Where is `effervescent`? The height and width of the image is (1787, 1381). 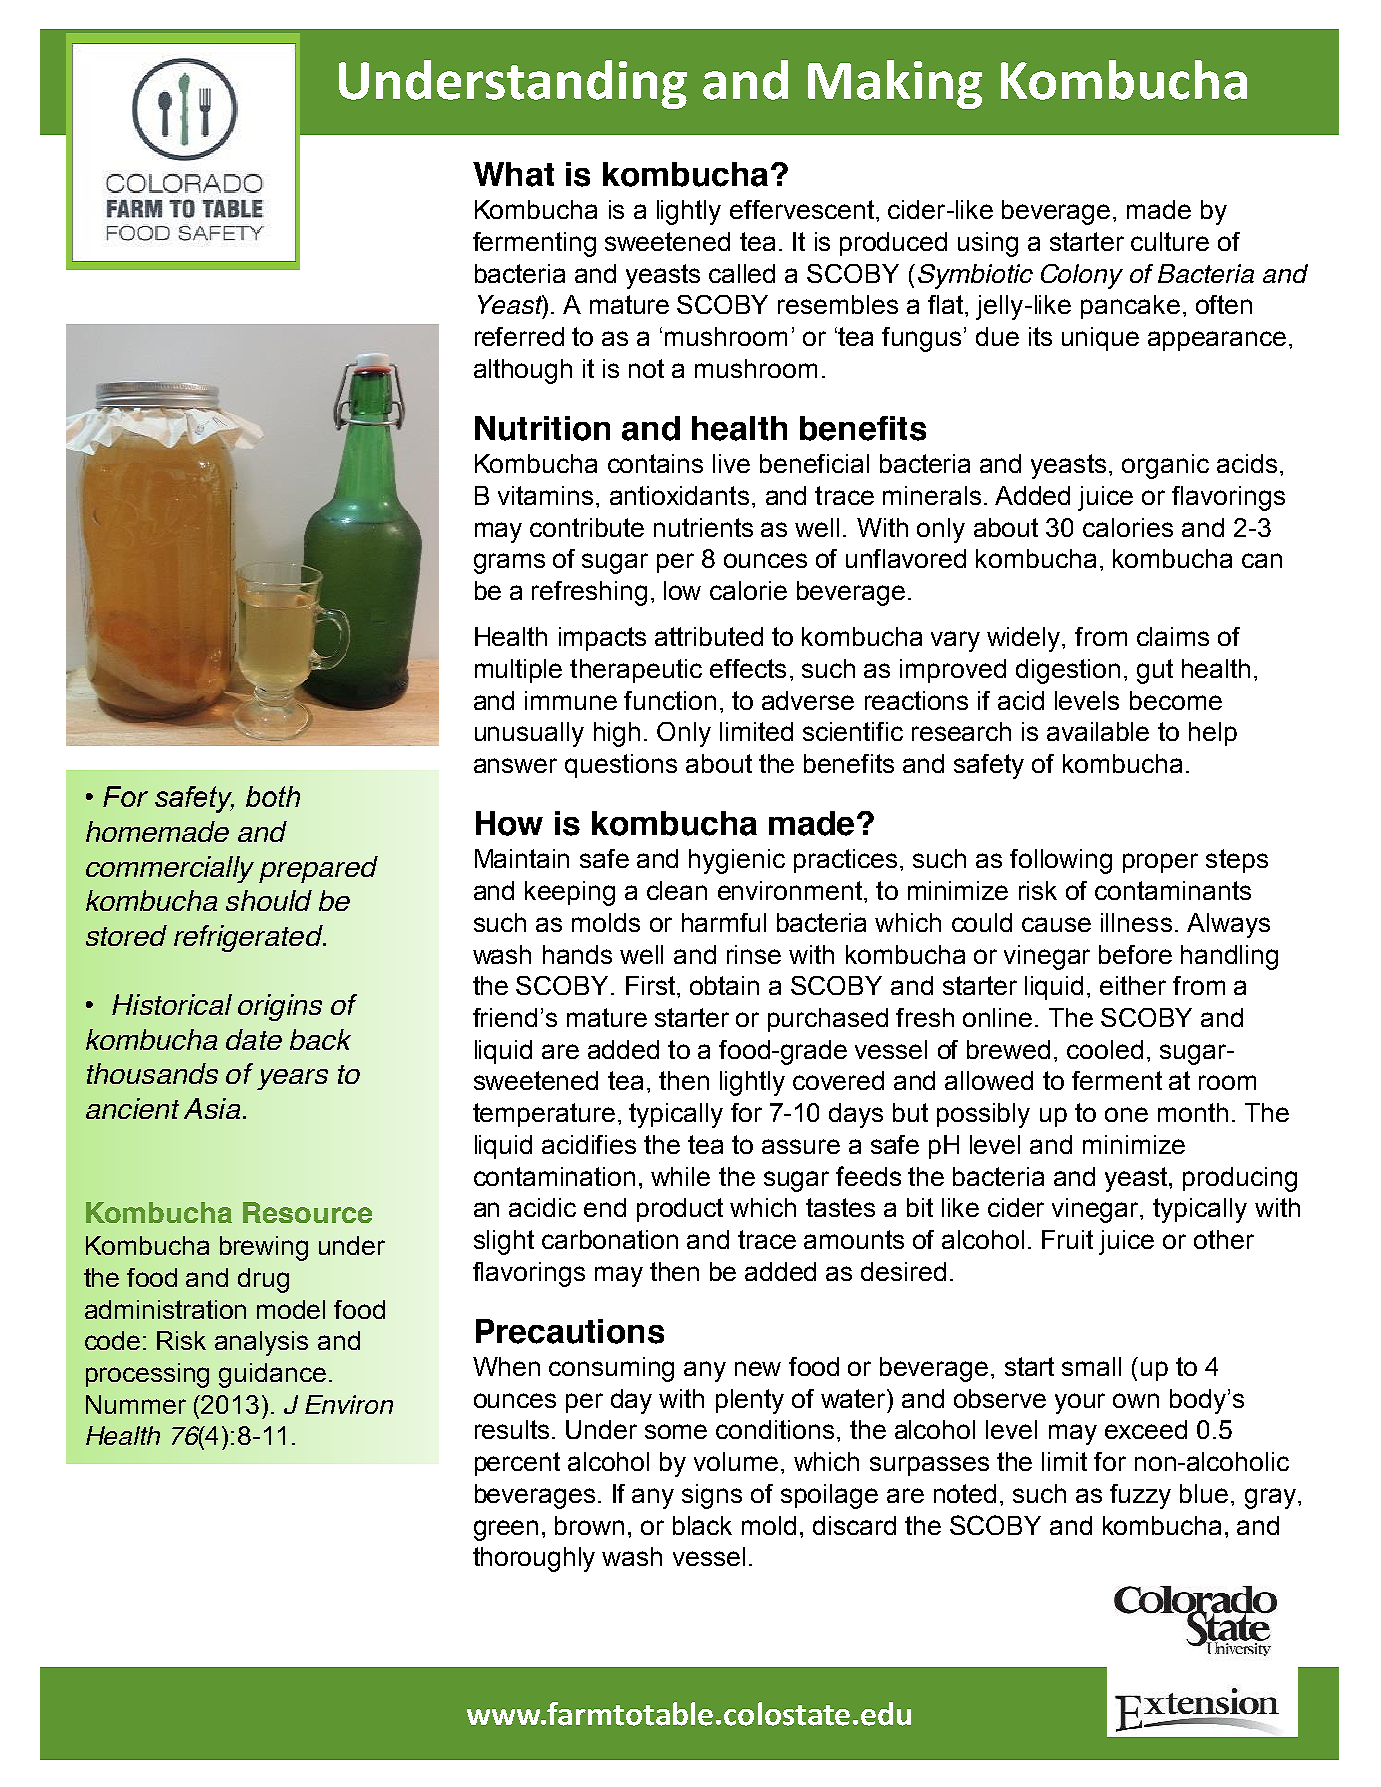
effervescent is located at coordinates (803, 209).
